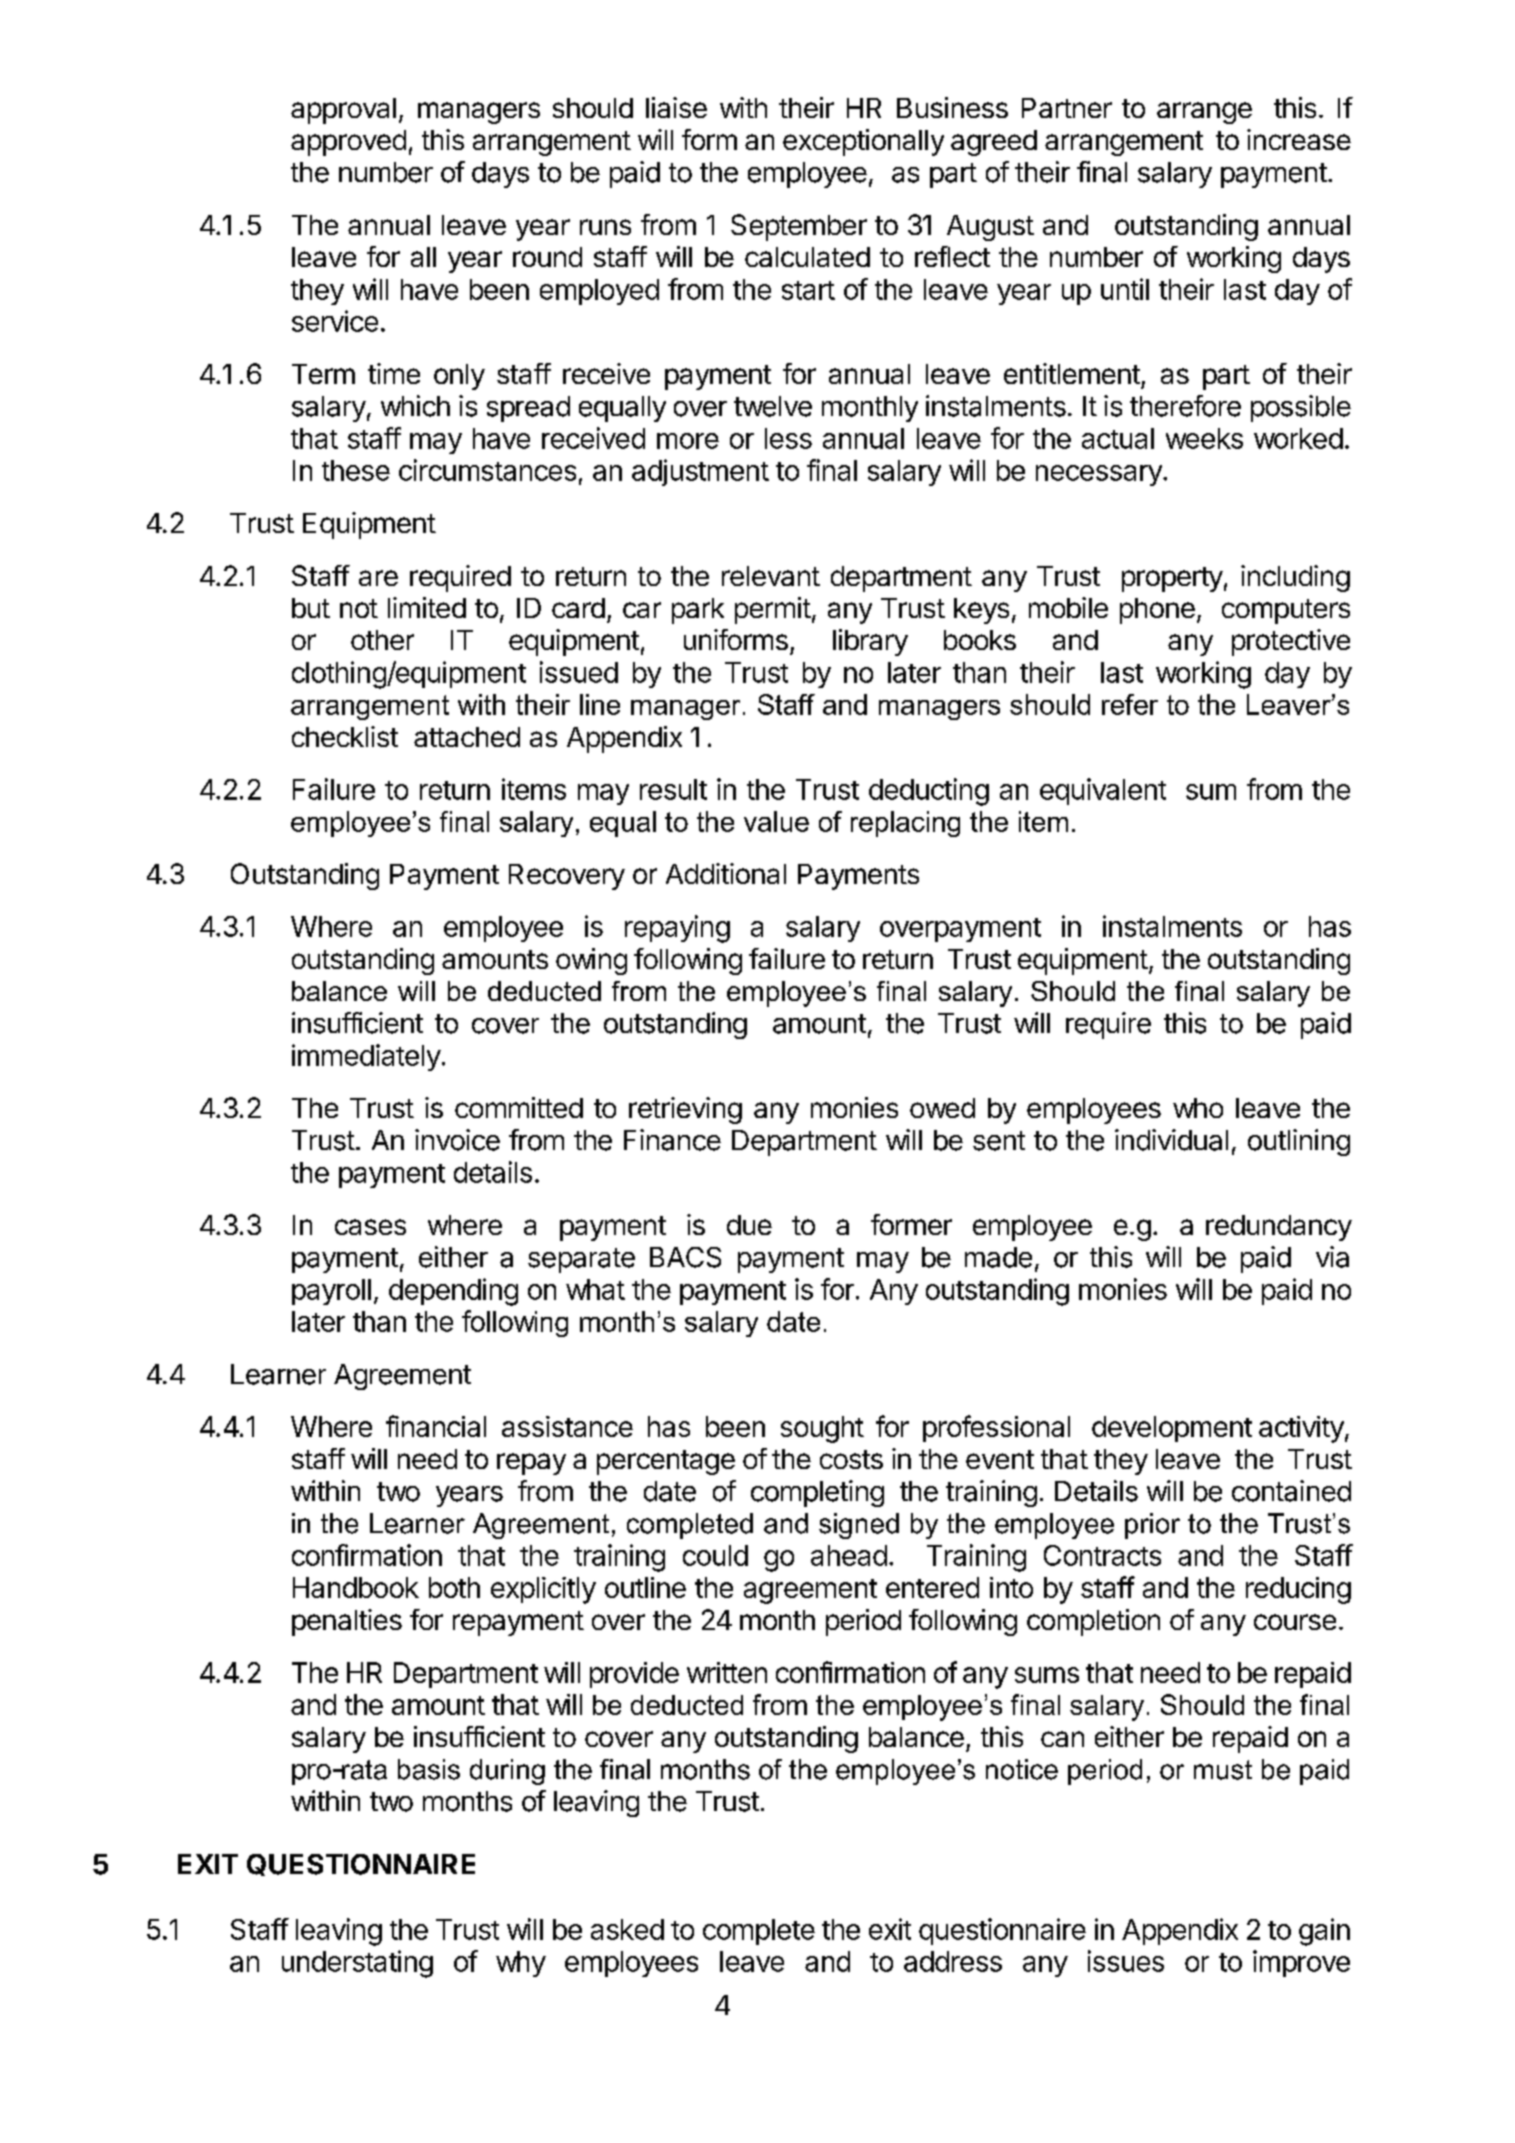  What do you see at coordinates (348, 143) in the screenshot?
I see `approved` at bounding box center [348, 143].
